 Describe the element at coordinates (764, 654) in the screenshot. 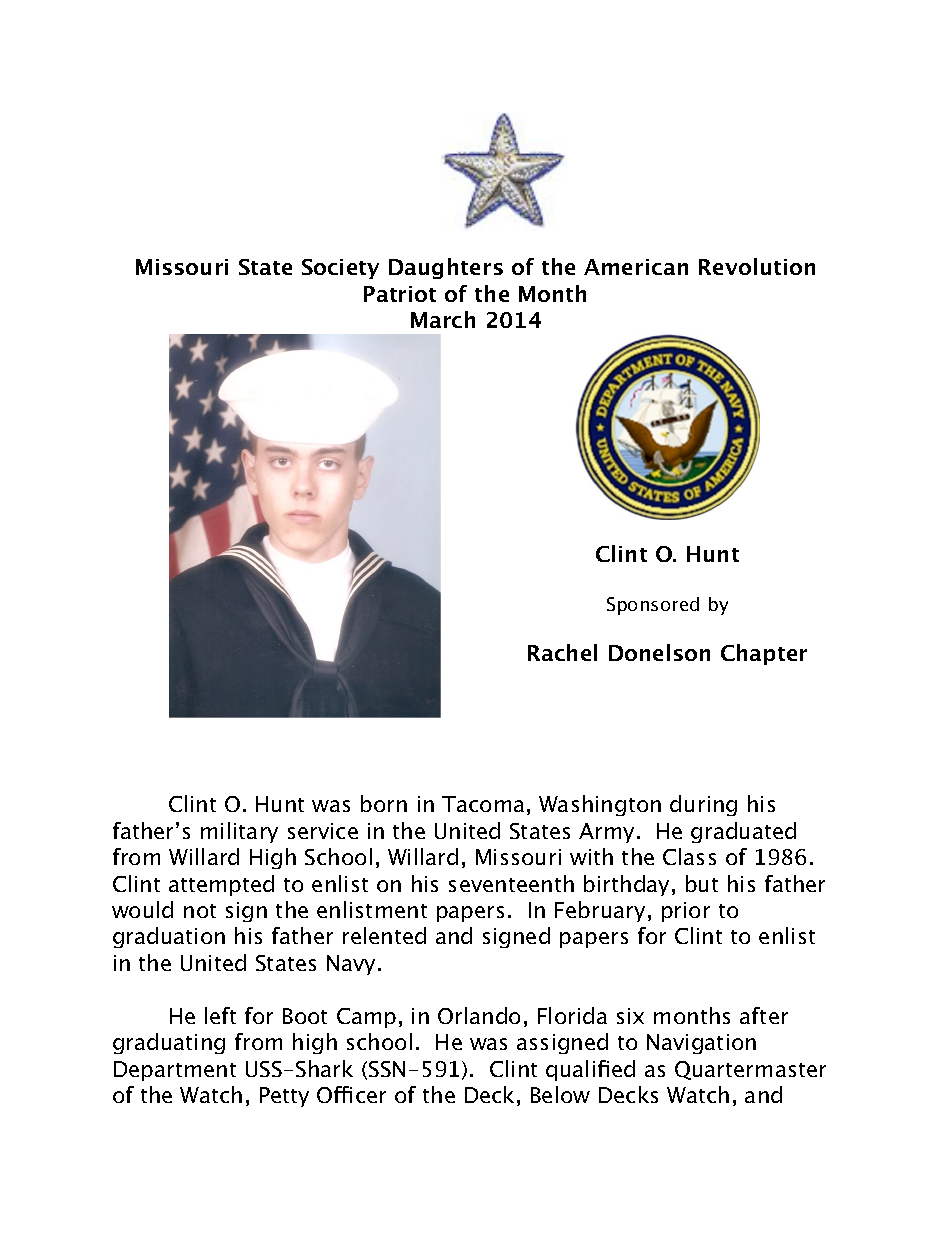

I see `Chapter` at that location.
